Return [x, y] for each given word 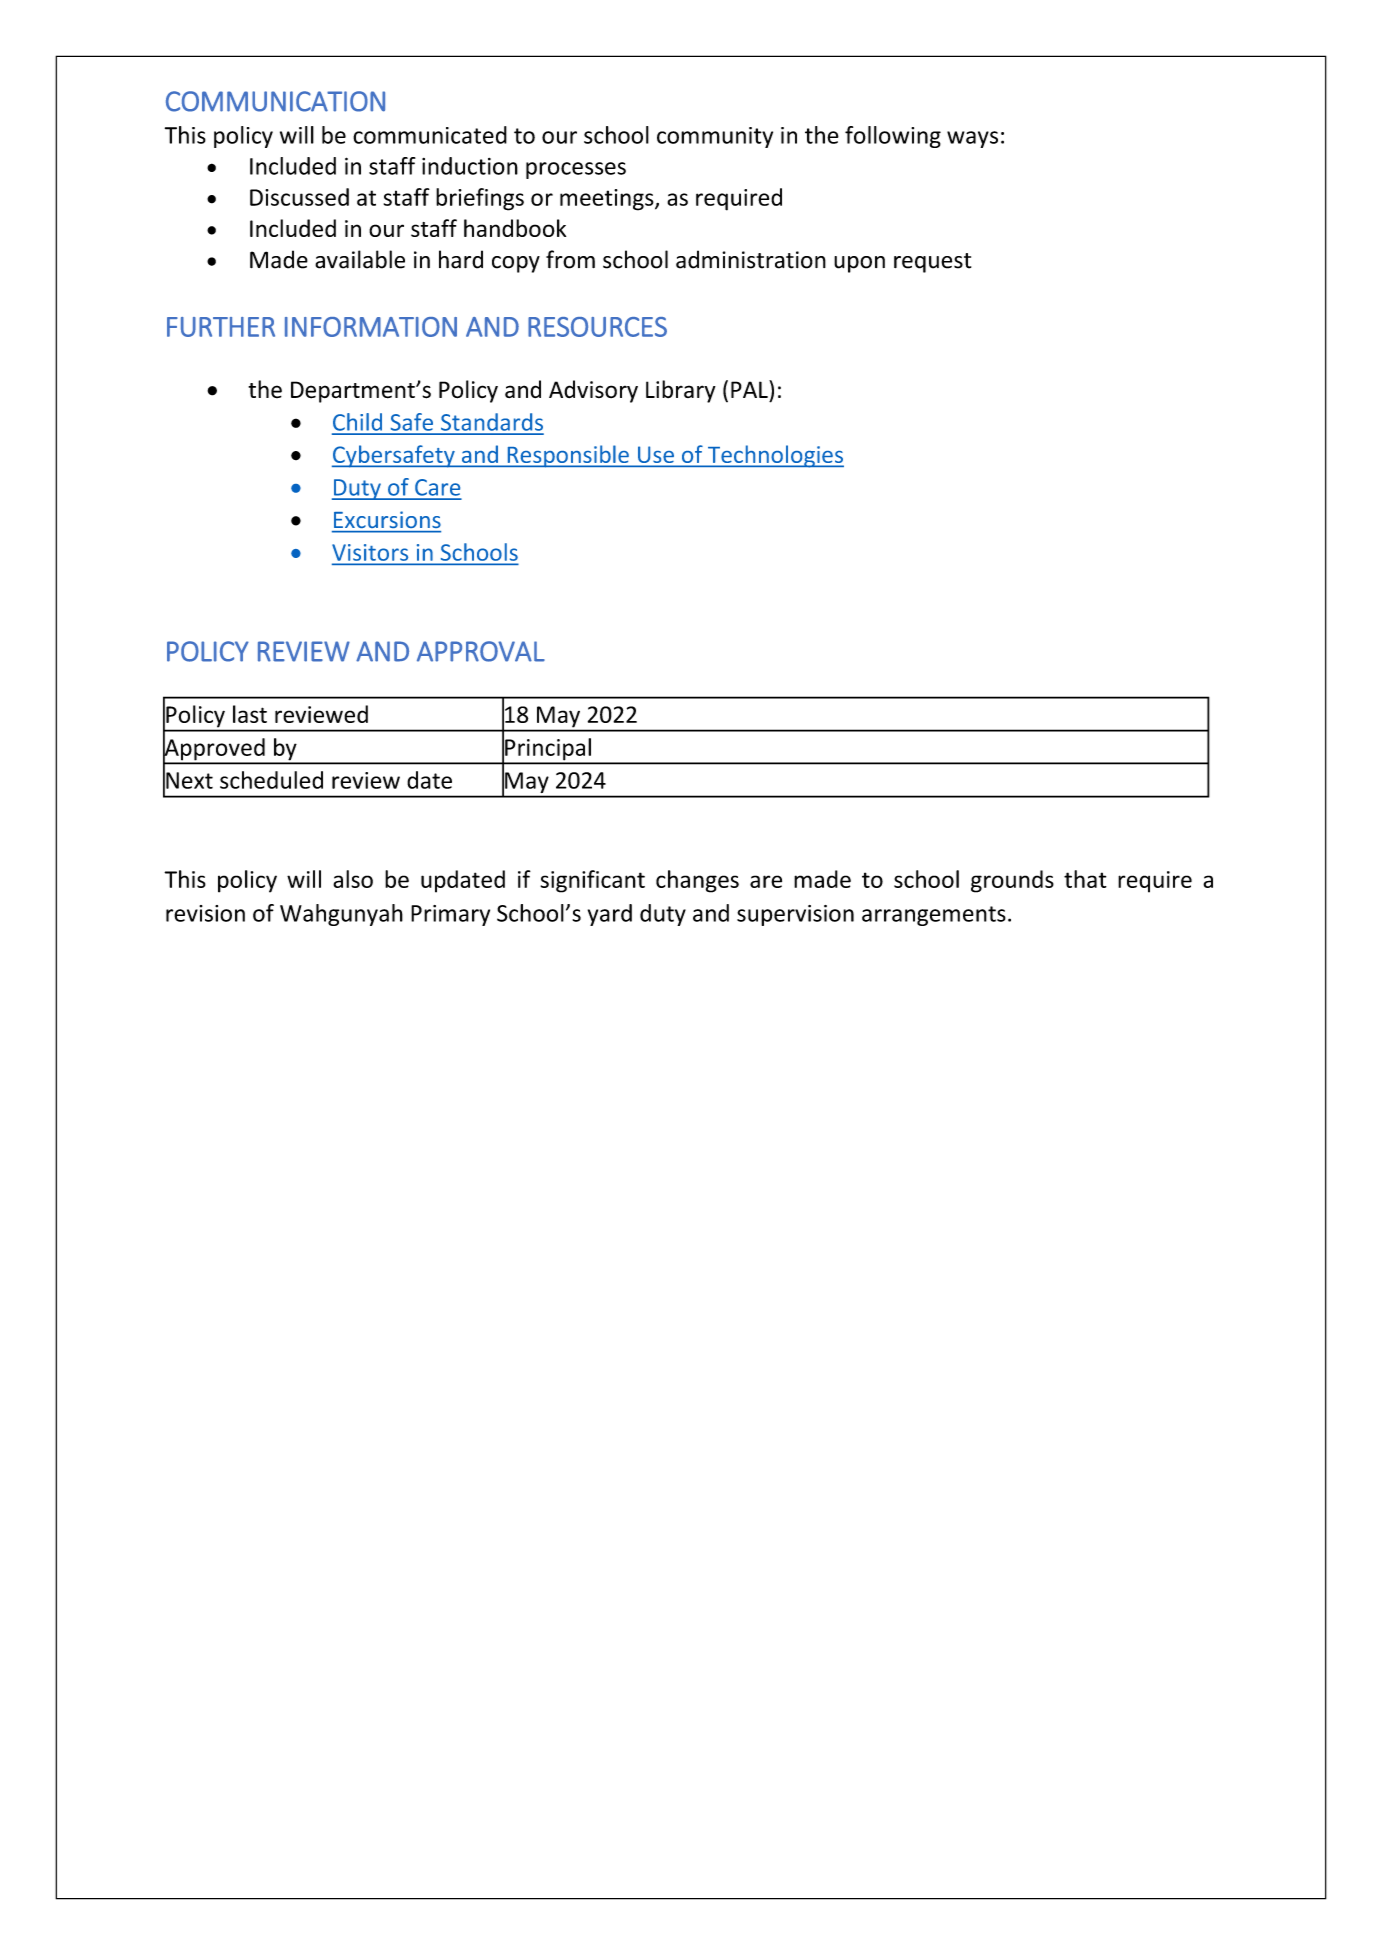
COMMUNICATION [275, 101]
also [353, 879]
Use [656, 456]
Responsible [568, 456]
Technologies [775, 456]
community [715, 137]
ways [972, 139]
